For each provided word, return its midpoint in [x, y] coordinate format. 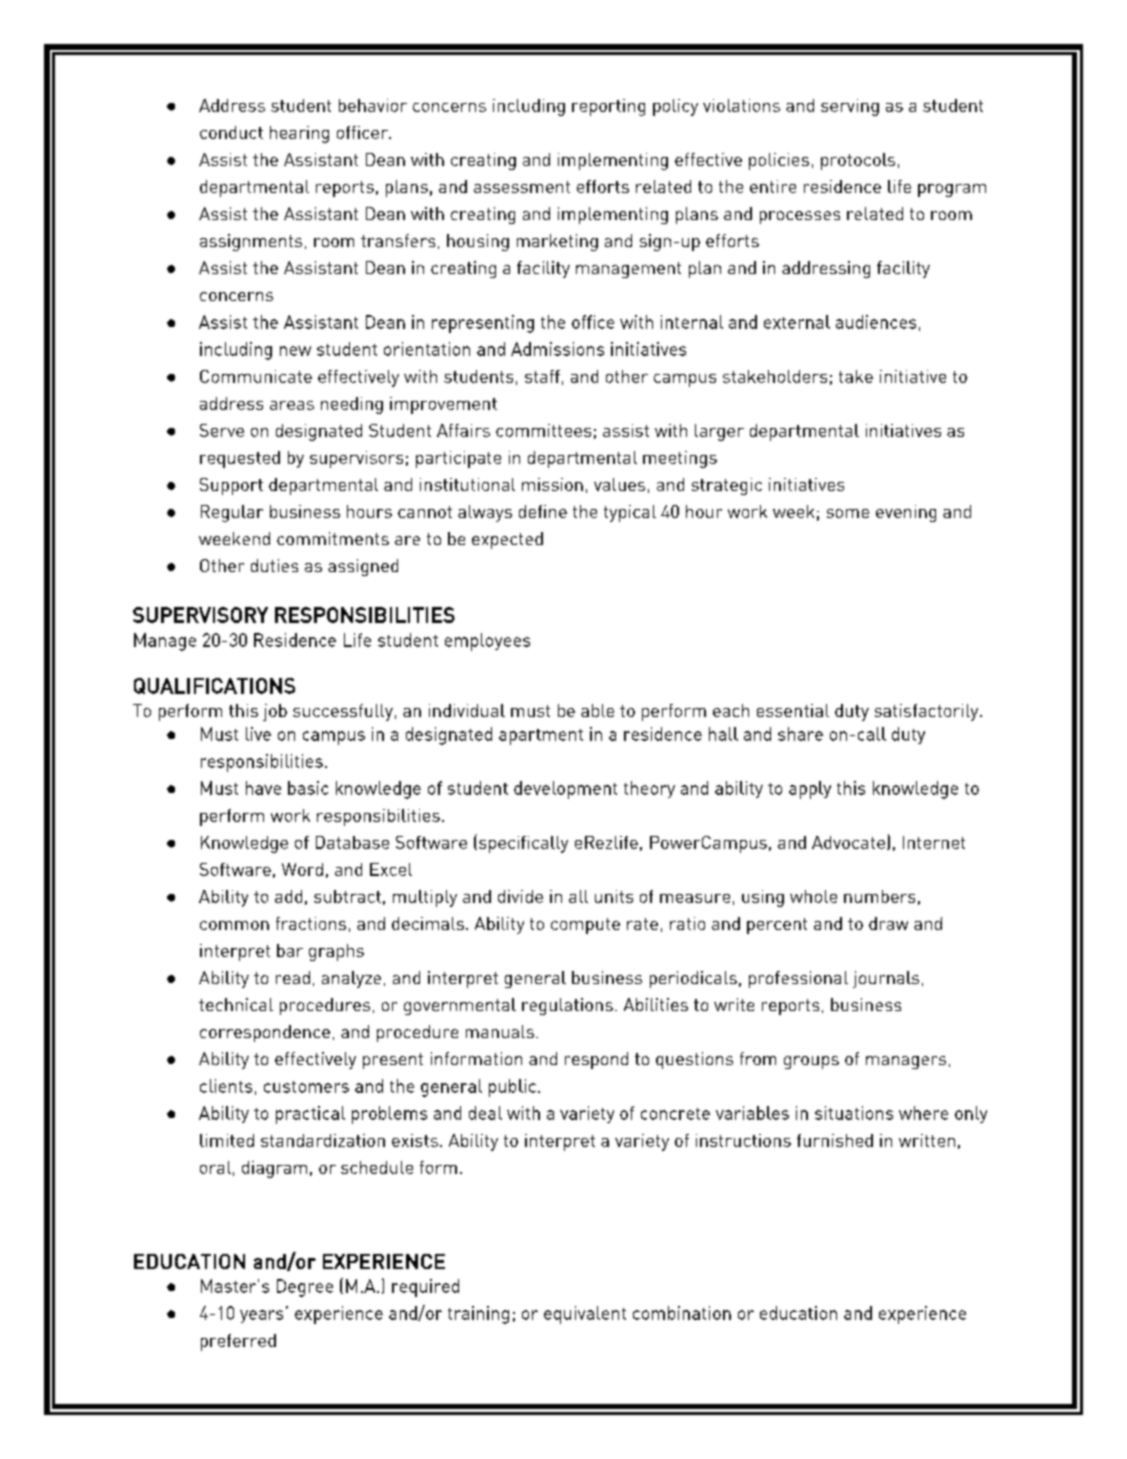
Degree [305, 1288]
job [275, 712]
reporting [608, 107]
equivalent [585, 1315]
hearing [299, 134]
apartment [541, 737]
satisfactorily [928, 712]
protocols [858, 161]
